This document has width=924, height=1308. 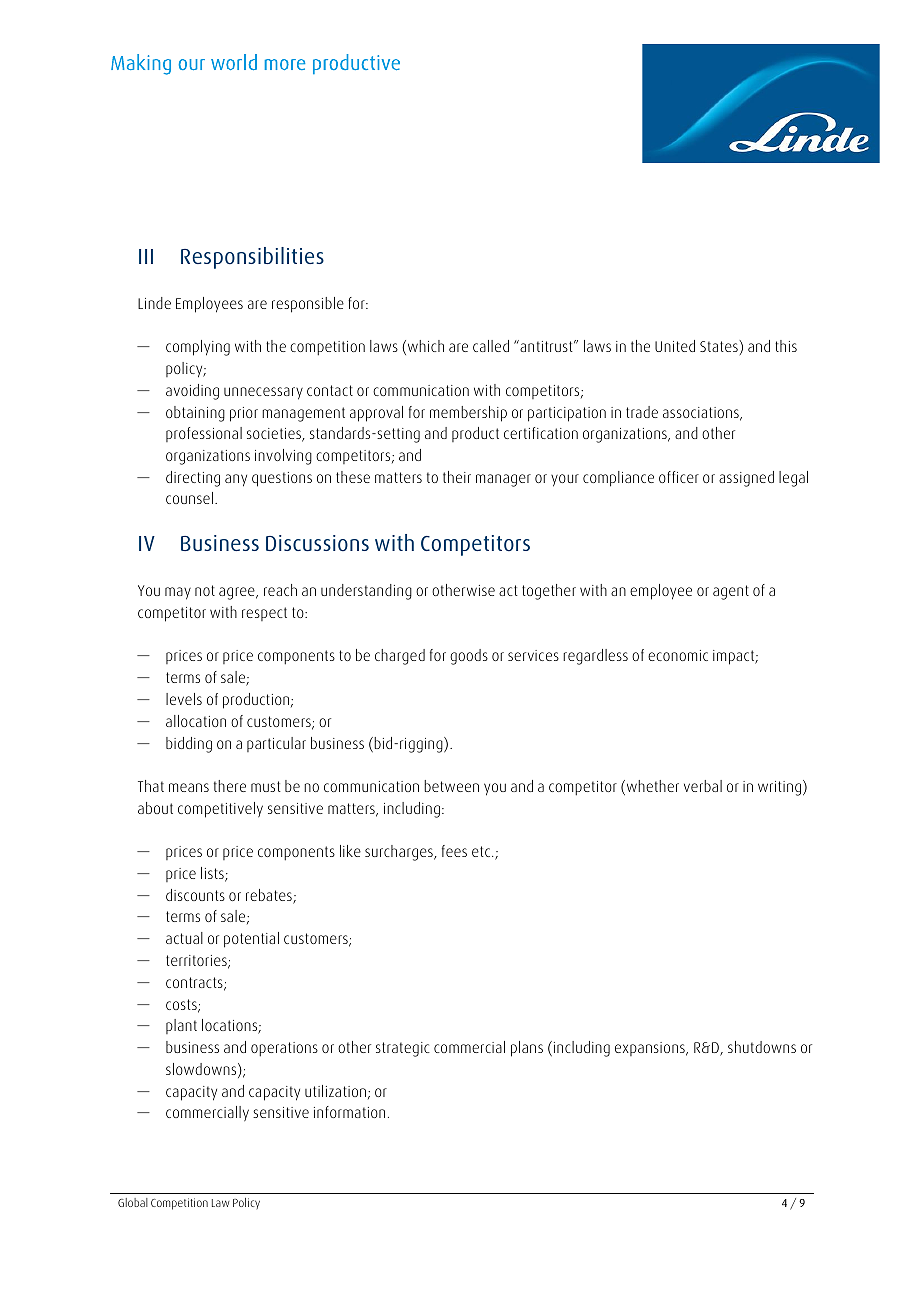 What do you see at coordinates (451, 786) in the document?
I see `between` at bounding box center [451, 786].
